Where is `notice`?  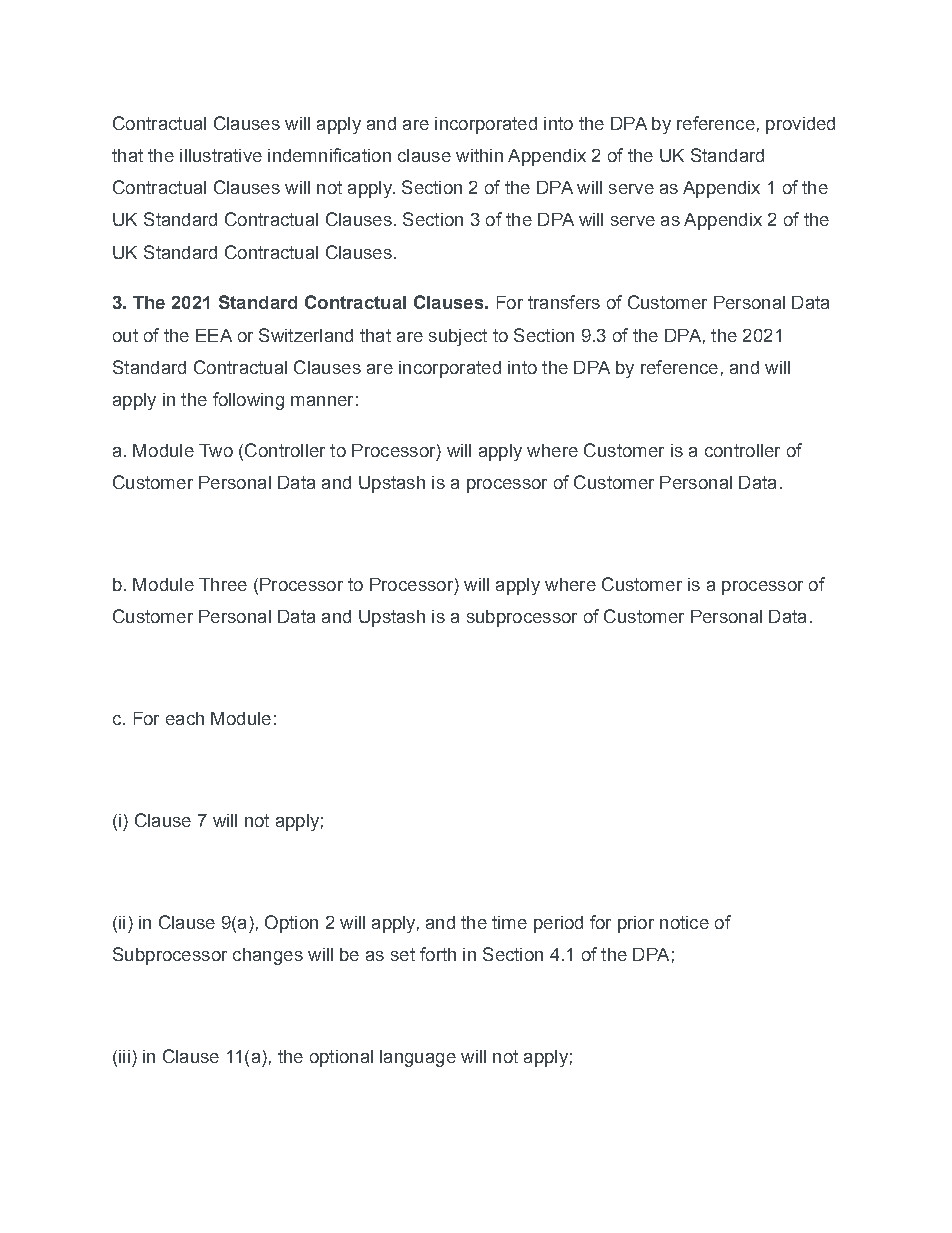 notice is located at coordinates (684, 922).
